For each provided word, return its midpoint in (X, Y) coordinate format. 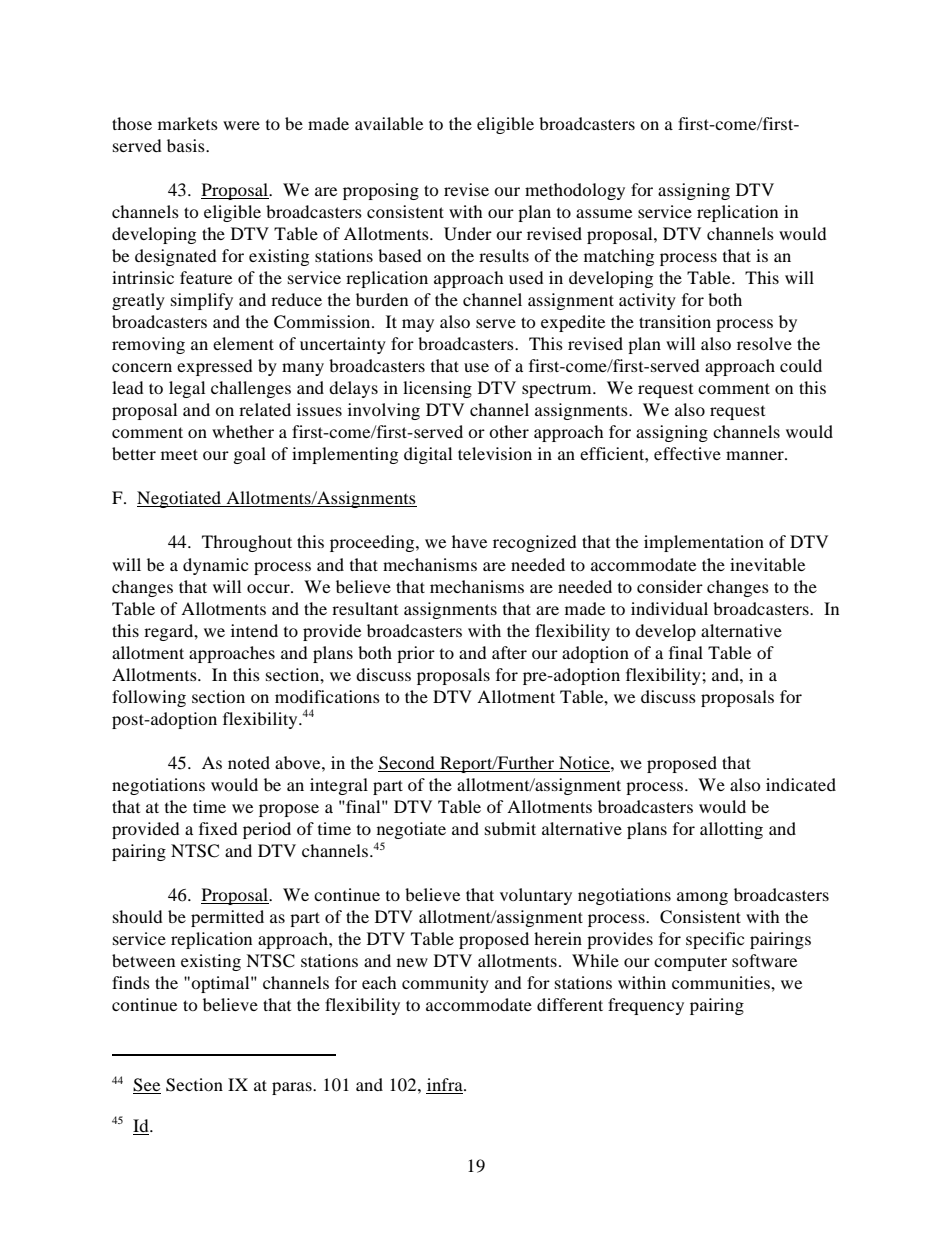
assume (604, 213)
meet (179, 454)
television (495, 453)
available (389, 123)
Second (407, 764)
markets (188, 123)
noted (249, 762)
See (147, 1086)
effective (687, 453)
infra (445, 1086)
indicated (801, 784)
